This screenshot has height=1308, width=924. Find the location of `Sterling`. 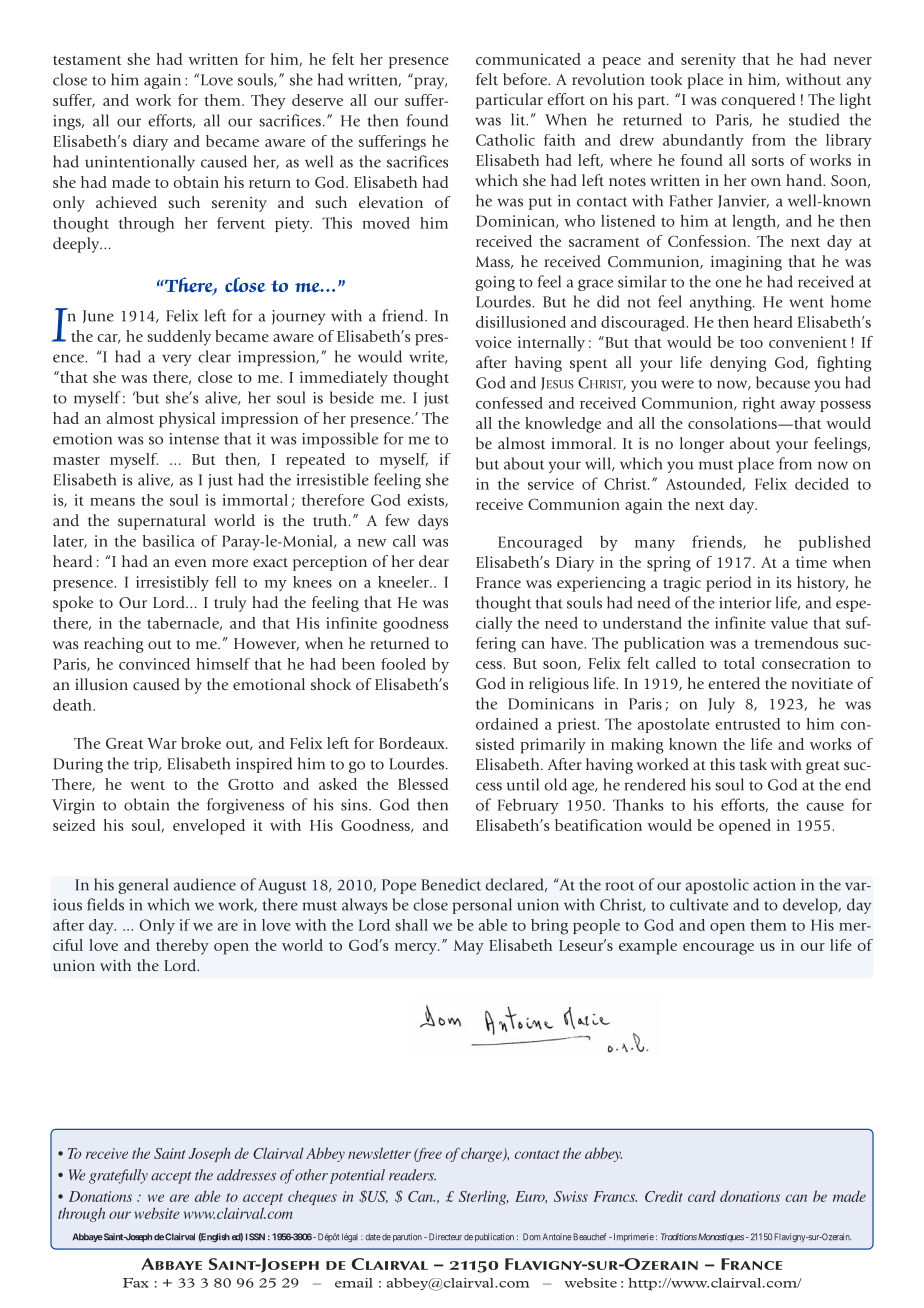

Sterling is located at coordinates (484, 1197).
